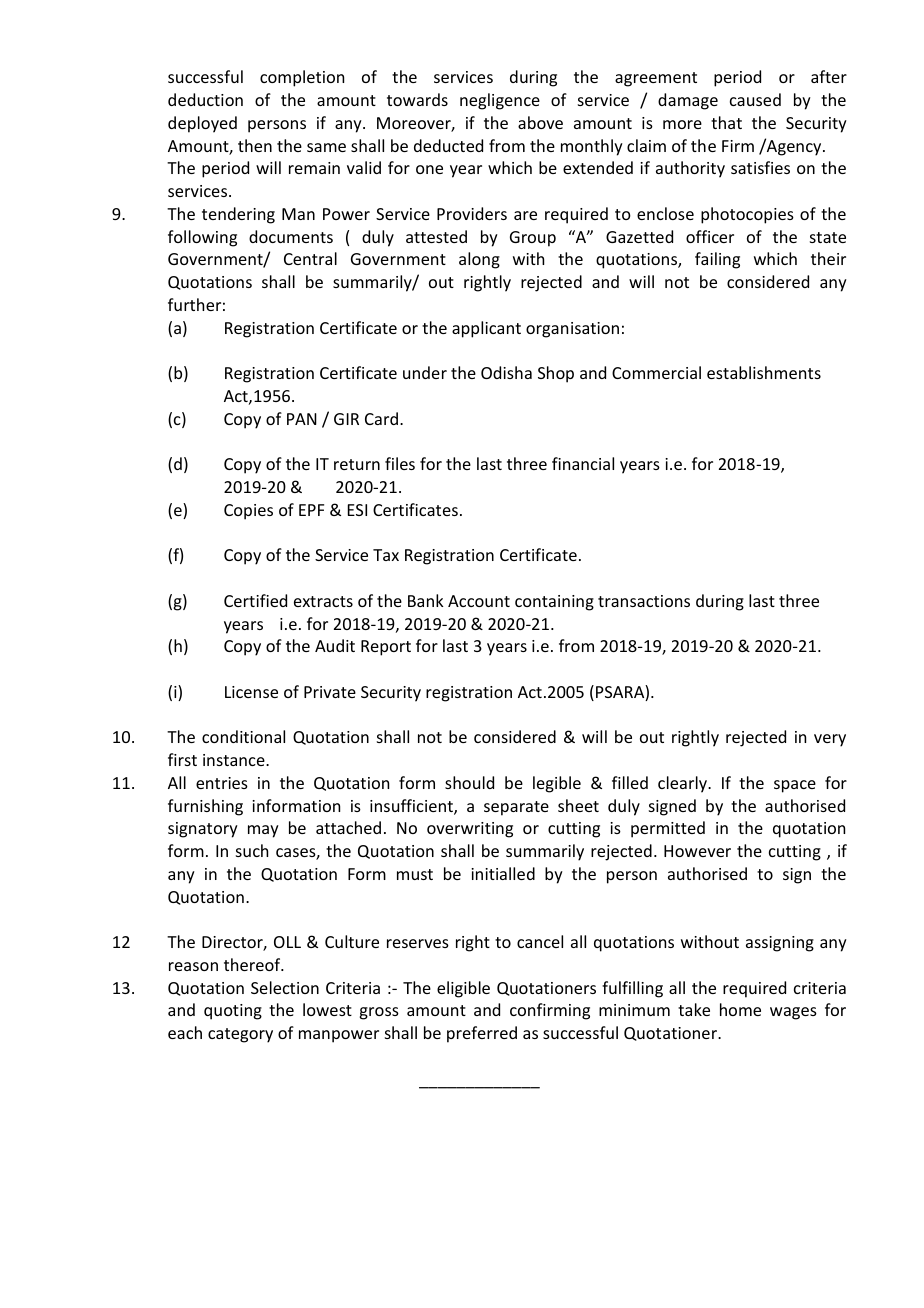 The width and height of the image is (924, 1308). Describe the element at coordinates (251, 692) in the image. I see `License` at that location.
